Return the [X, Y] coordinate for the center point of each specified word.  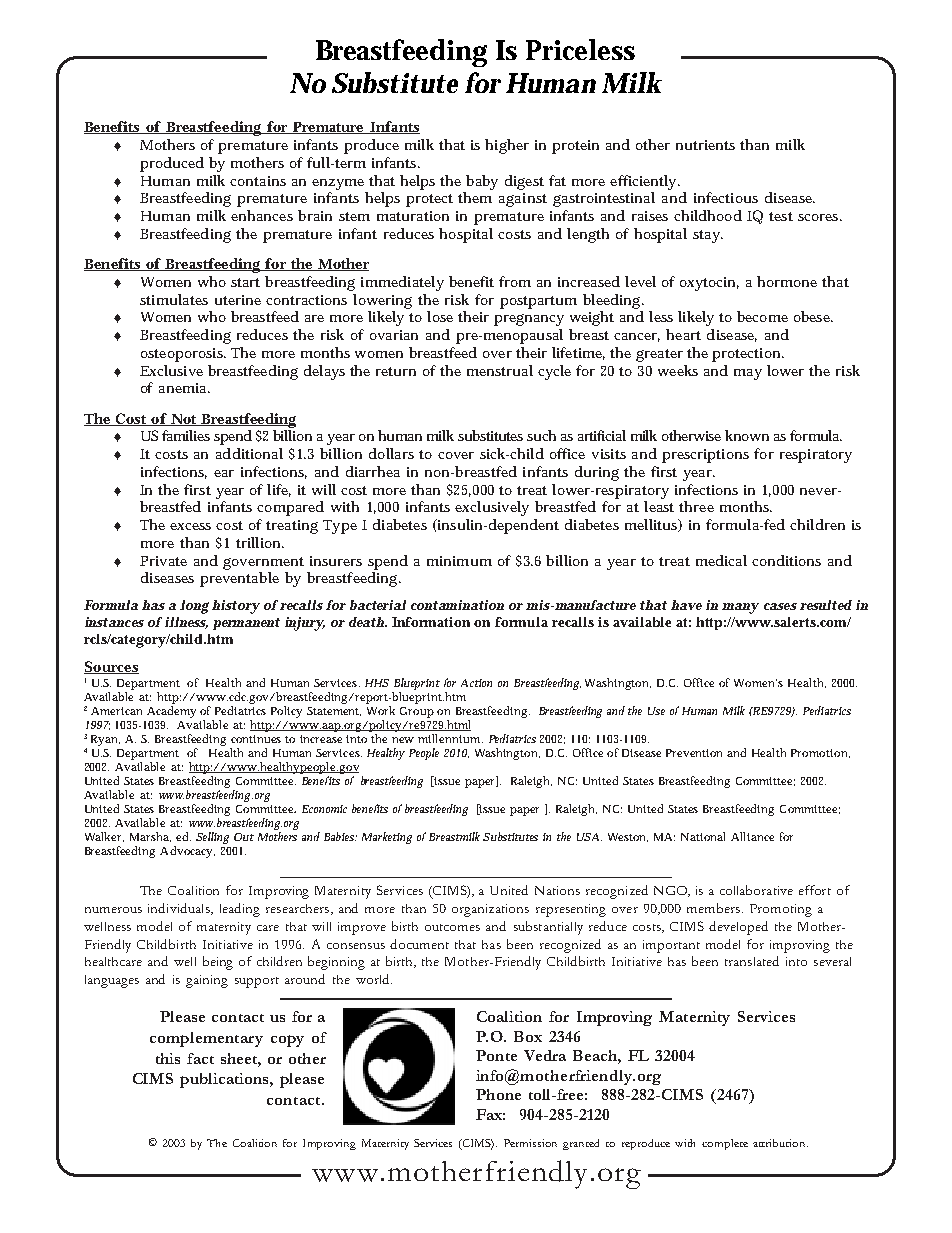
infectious [726, 197]
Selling [212, 838]
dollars [391, 453]
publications [225, 1080]
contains [258, 181]
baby [482, 182]
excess [190, 526]
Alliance [752, 836]
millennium [450, 738]
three [696, 506]
